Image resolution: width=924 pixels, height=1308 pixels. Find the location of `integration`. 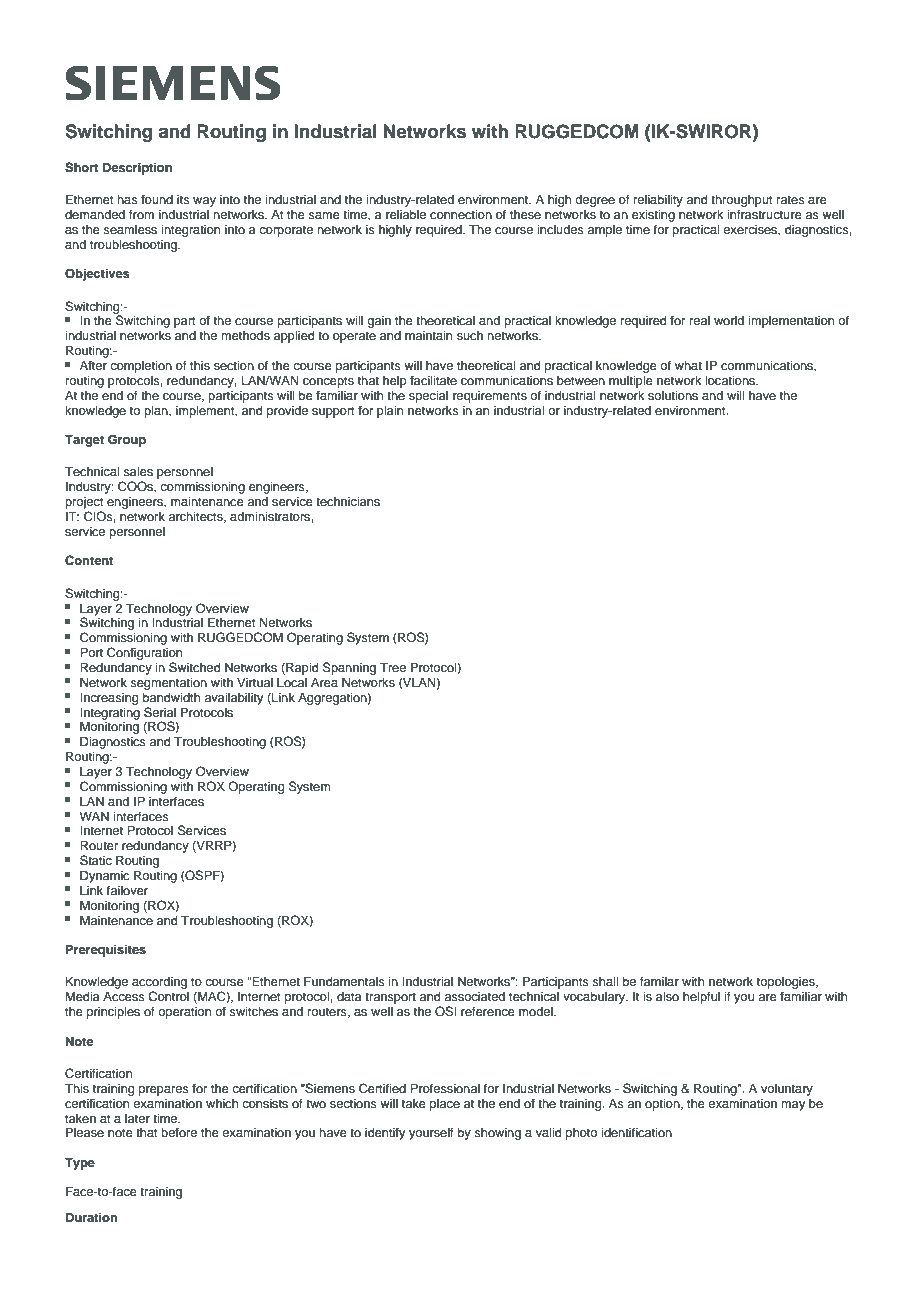

integration is located at coordinates (190, 231).
